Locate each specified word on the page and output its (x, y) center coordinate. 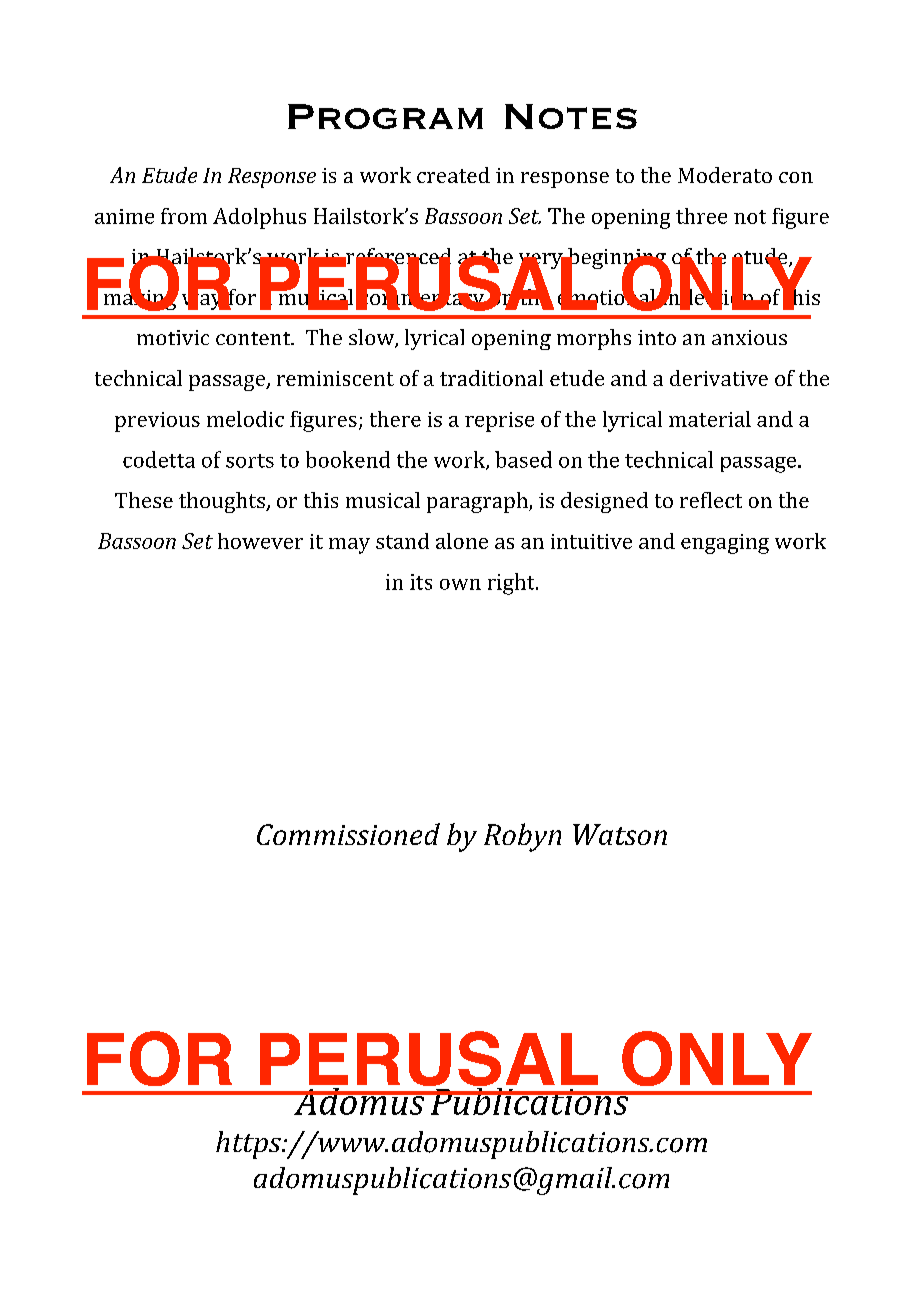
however (260, 541)
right (512, 584)
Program (385, 116)
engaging (725, 544)
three (701, 216)
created (453, 175)
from (184, 216)
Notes (571, 116)
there (395, 419)
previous (157, 422)
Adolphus (259, 218)
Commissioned (348, 834)
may (349, 546)
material (710, 419)
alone (462, 541)
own (460, 584)
